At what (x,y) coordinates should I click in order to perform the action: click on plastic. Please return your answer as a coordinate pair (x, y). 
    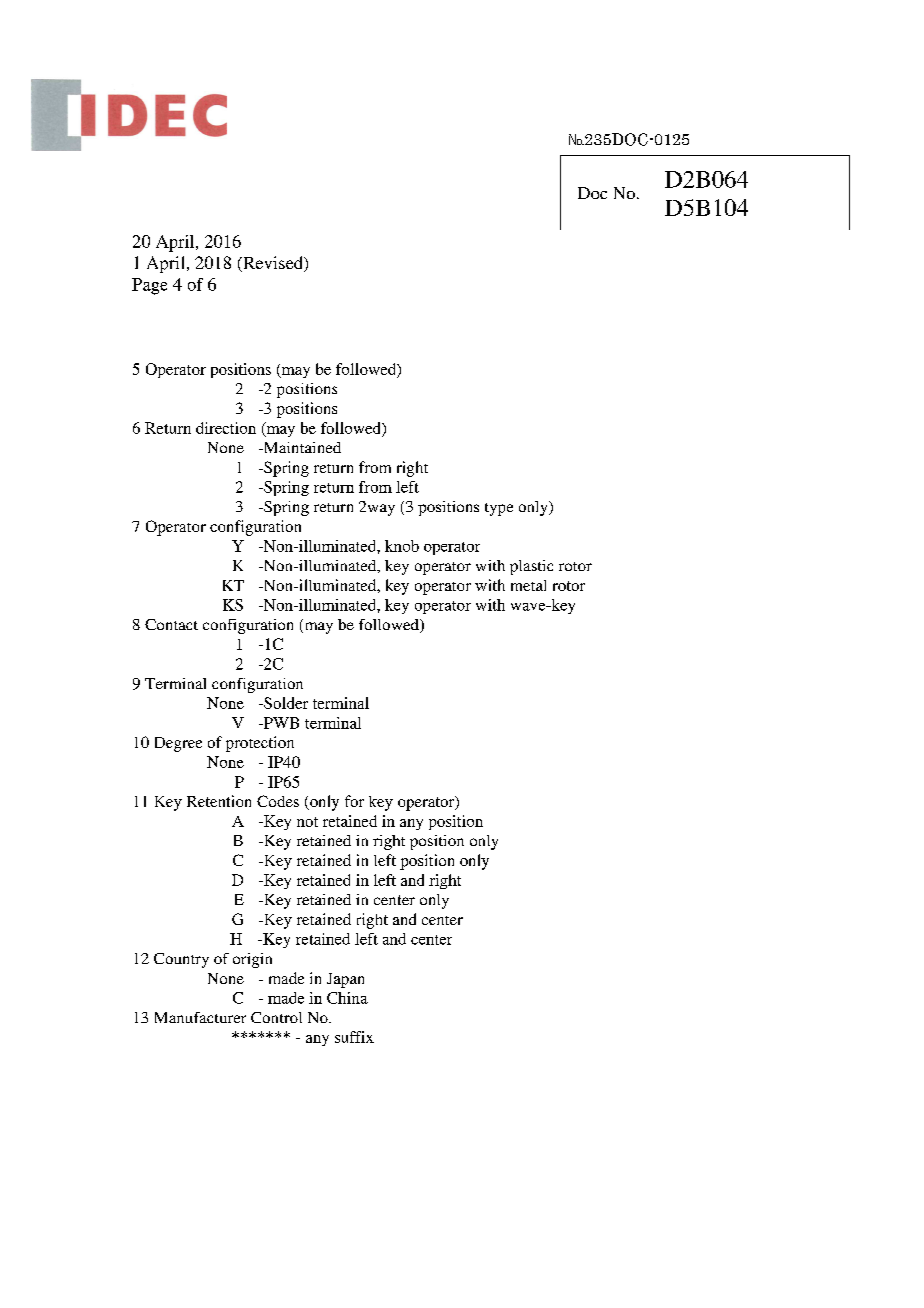
    Looking at the image, I should click on (531, 567).
